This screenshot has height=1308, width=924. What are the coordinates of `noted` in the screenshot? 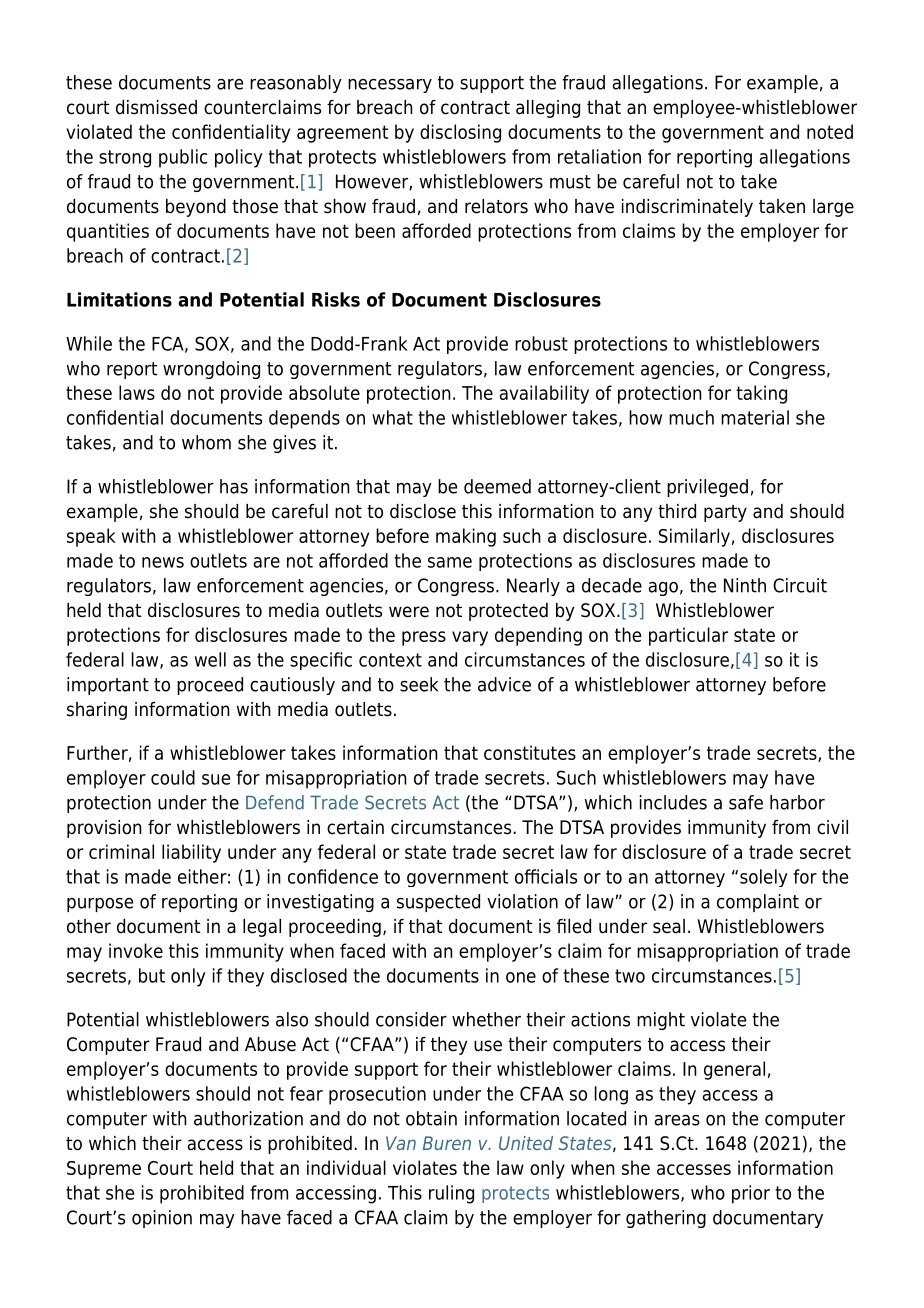 It's located at (830, 131).
